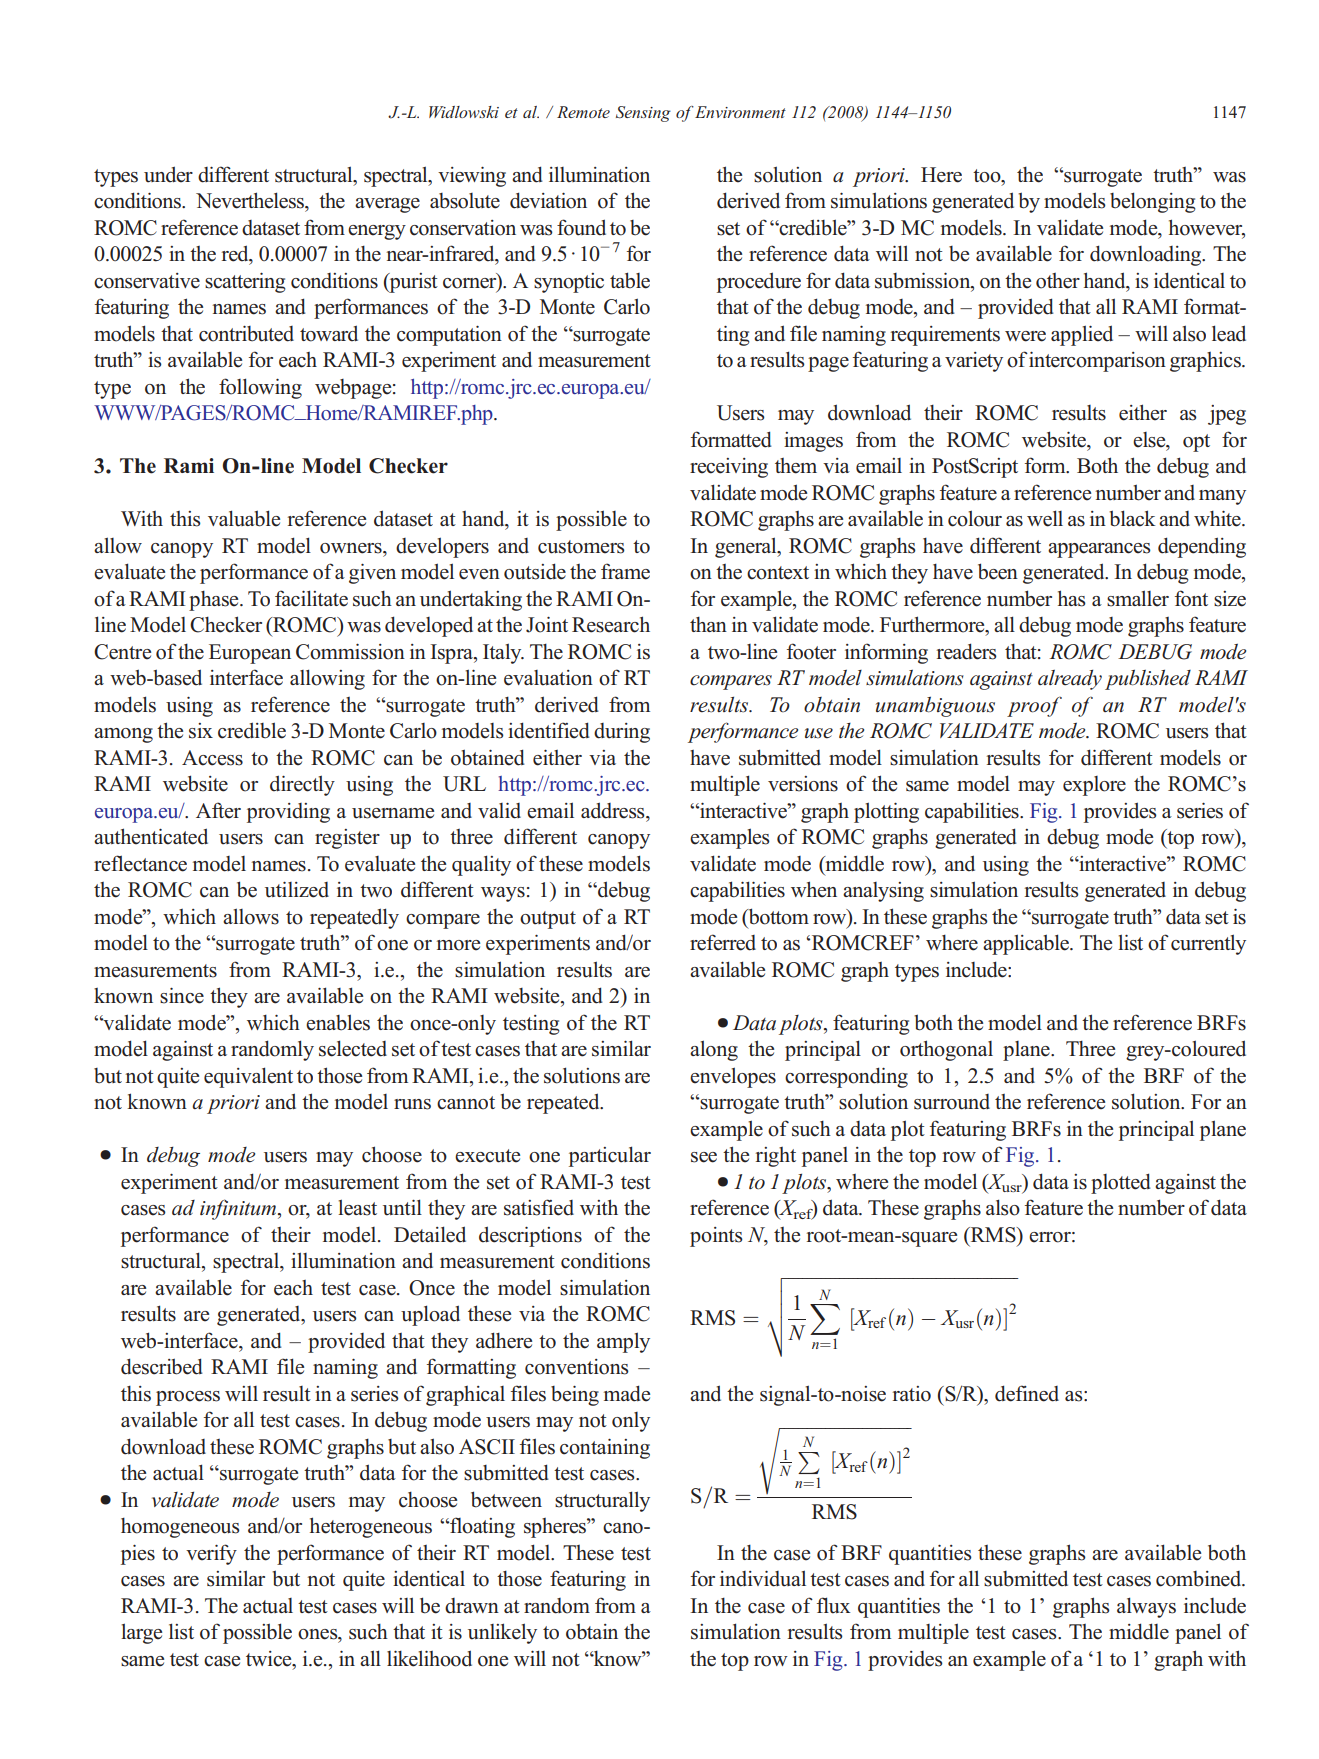 The height and width of the document is (1759, 1319). Describe the element at coordinates (1153, 202) in the document. I see `belonging` at that location.
